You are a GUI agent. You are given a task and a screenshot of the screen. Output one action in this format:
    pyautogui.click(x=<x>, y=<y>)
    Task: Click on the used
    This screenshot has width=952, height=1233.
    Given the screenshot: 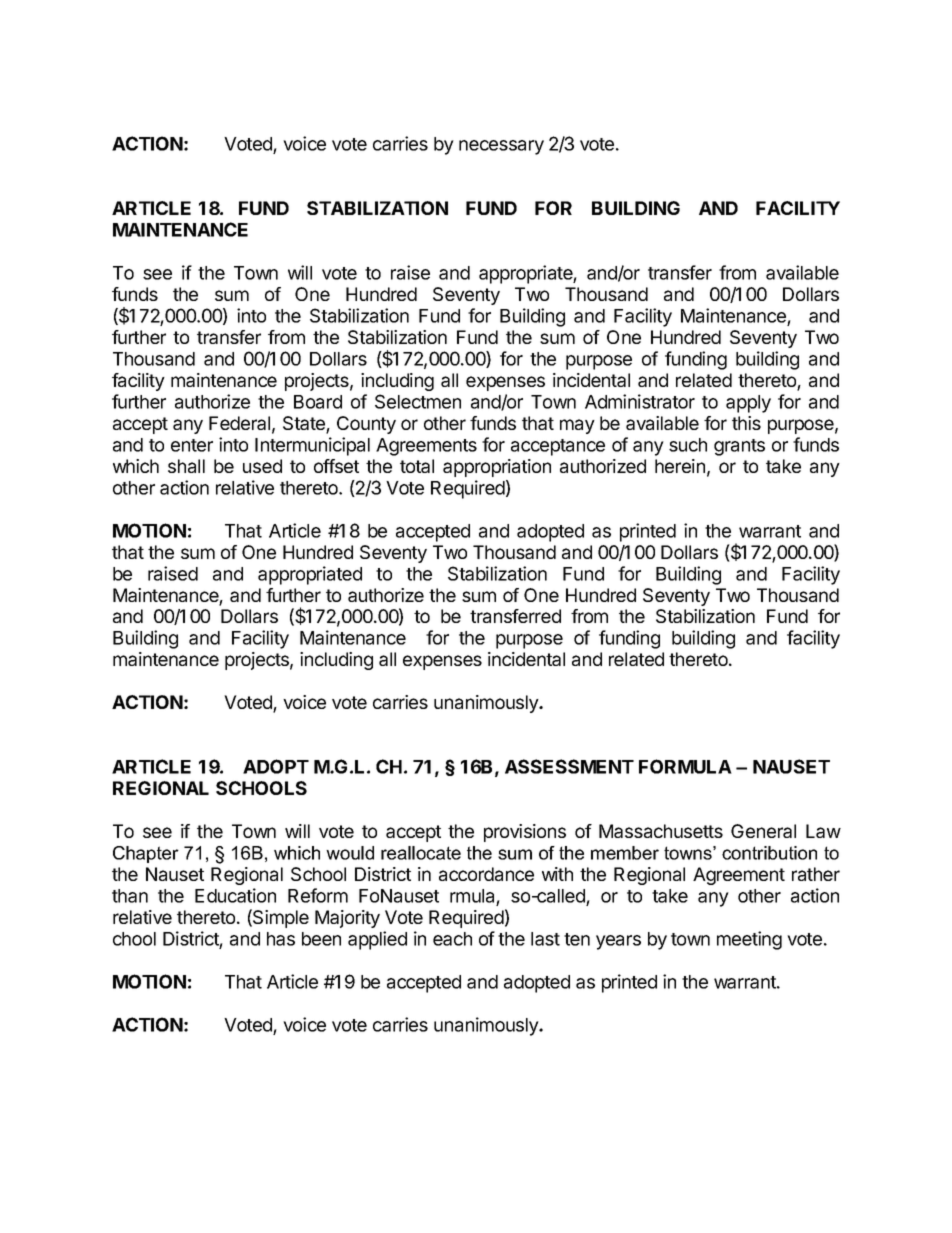 What is the action you would take?
    pyautogui.click(x=262, y=466)
